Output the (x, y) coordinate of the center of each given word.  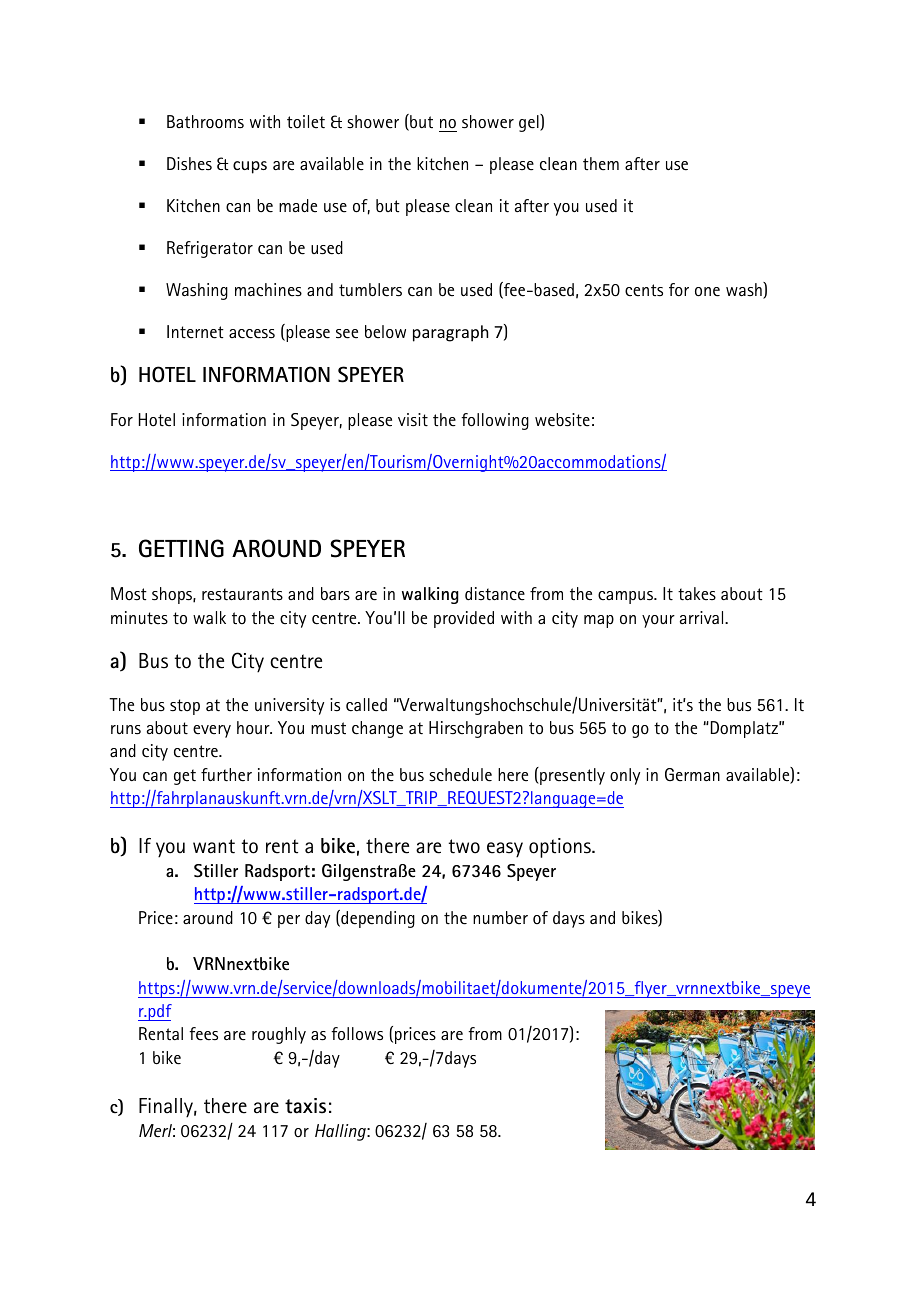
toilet (306, 122)
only (625, 776)
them (601, 164)
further (226, 775)
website (562, 420)
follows (357, 1034)
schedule (460, 775)
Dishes (189, 164)
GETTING (181, 548)
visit (413, 419)
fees (203, 1034)
